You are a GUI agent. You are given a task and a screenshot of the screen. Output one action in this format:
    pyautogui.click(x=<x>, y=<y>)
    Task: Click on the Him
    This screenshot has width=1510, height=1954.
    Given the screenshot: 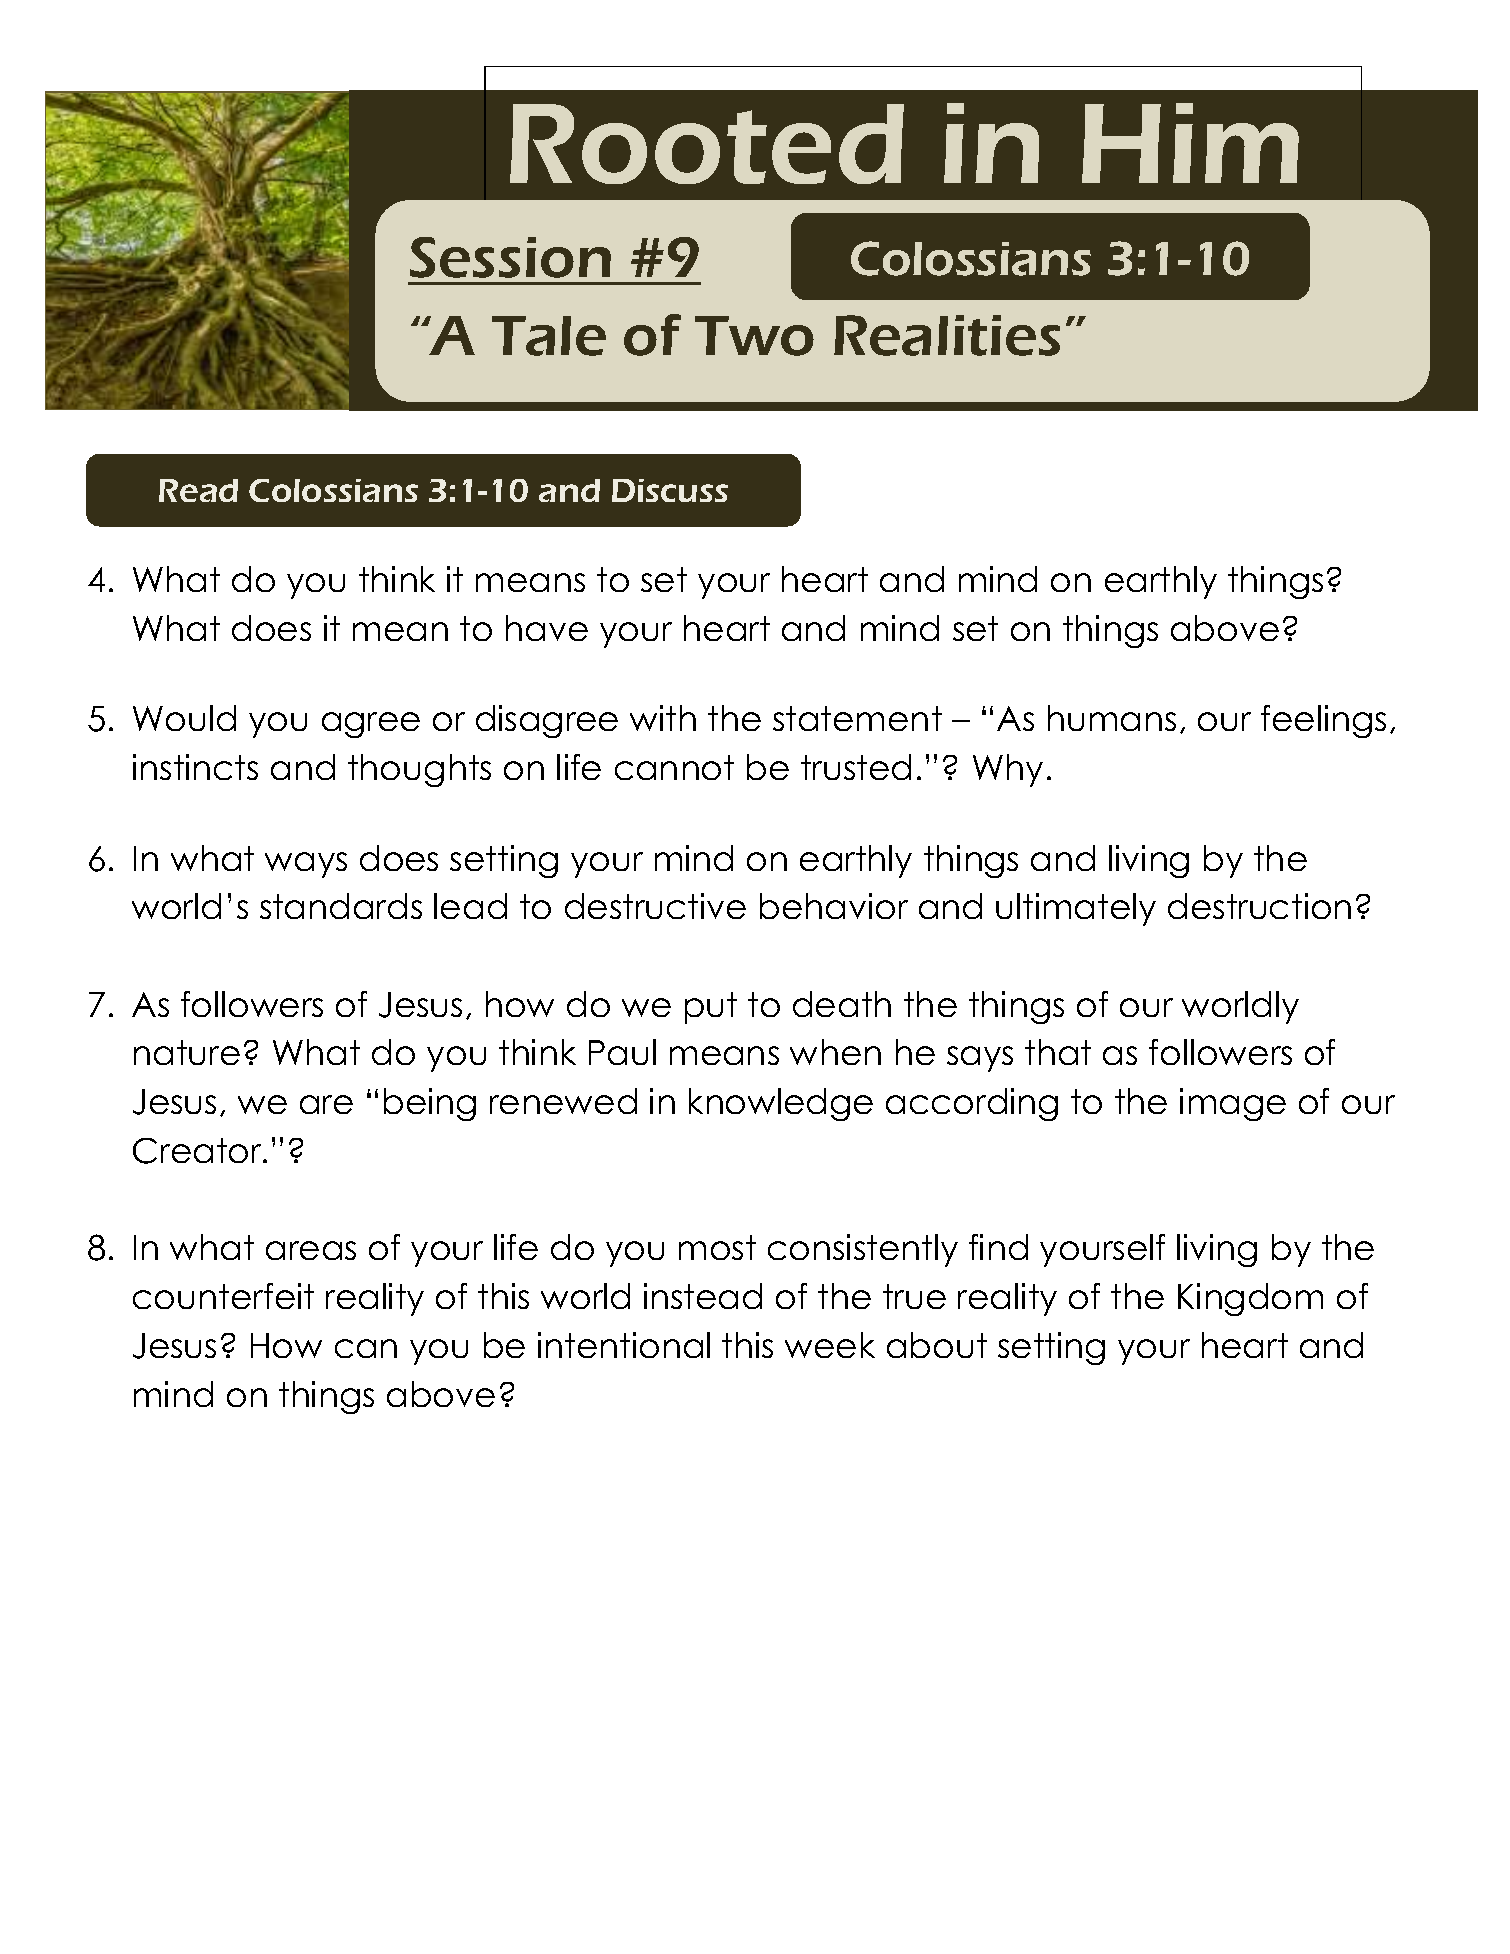 What is the action you would take?
    pyautogui.click(x=1190, y=143)
